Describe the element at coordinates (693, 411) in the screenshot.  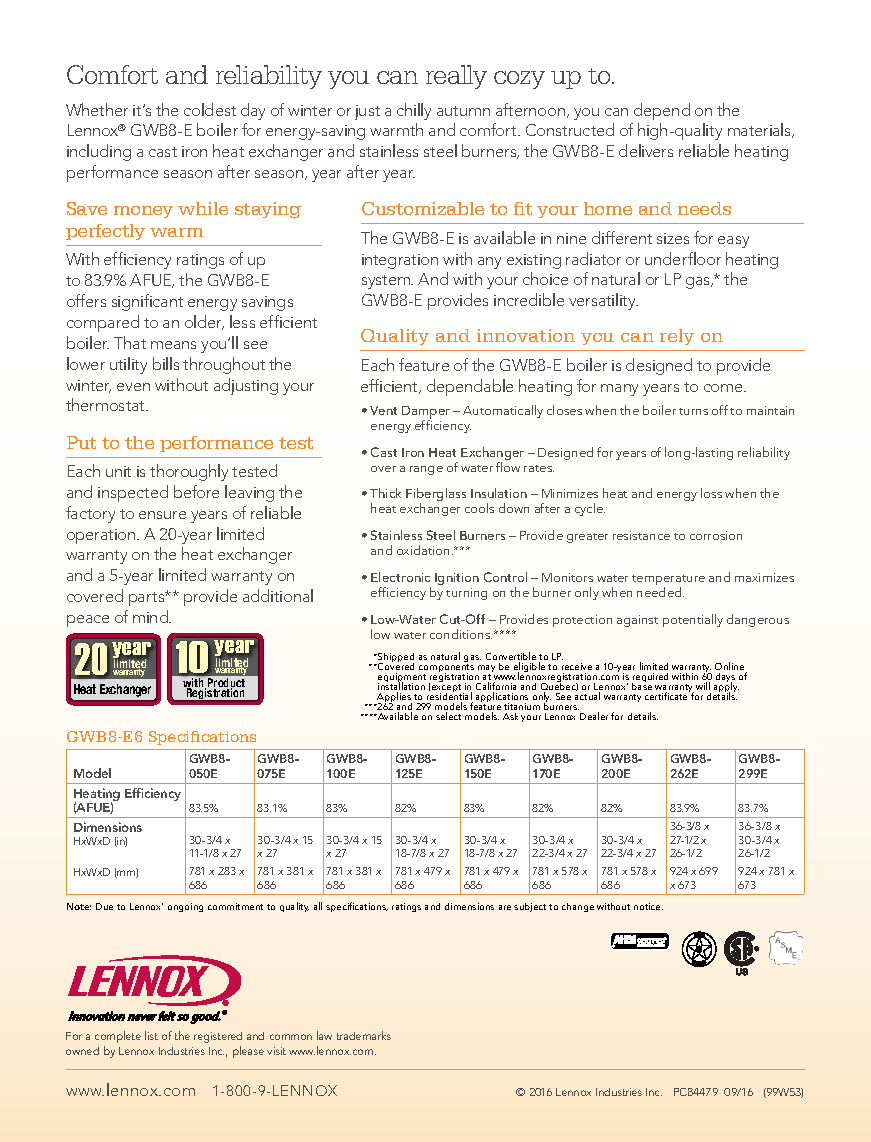
I see `turns` at that location.
